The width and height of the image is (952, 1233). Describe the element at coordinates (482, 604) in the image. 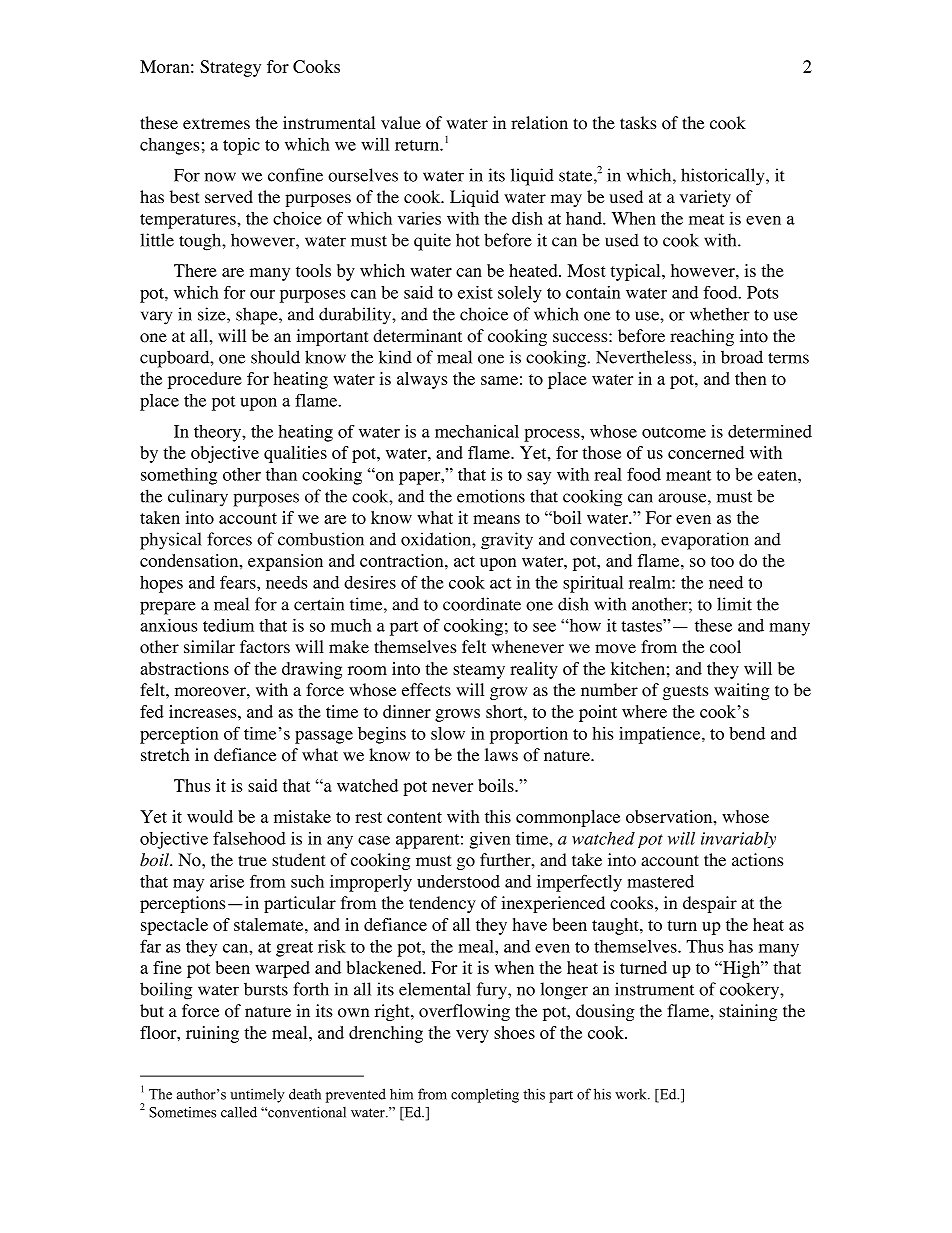

I see `coordinate` at that location.
